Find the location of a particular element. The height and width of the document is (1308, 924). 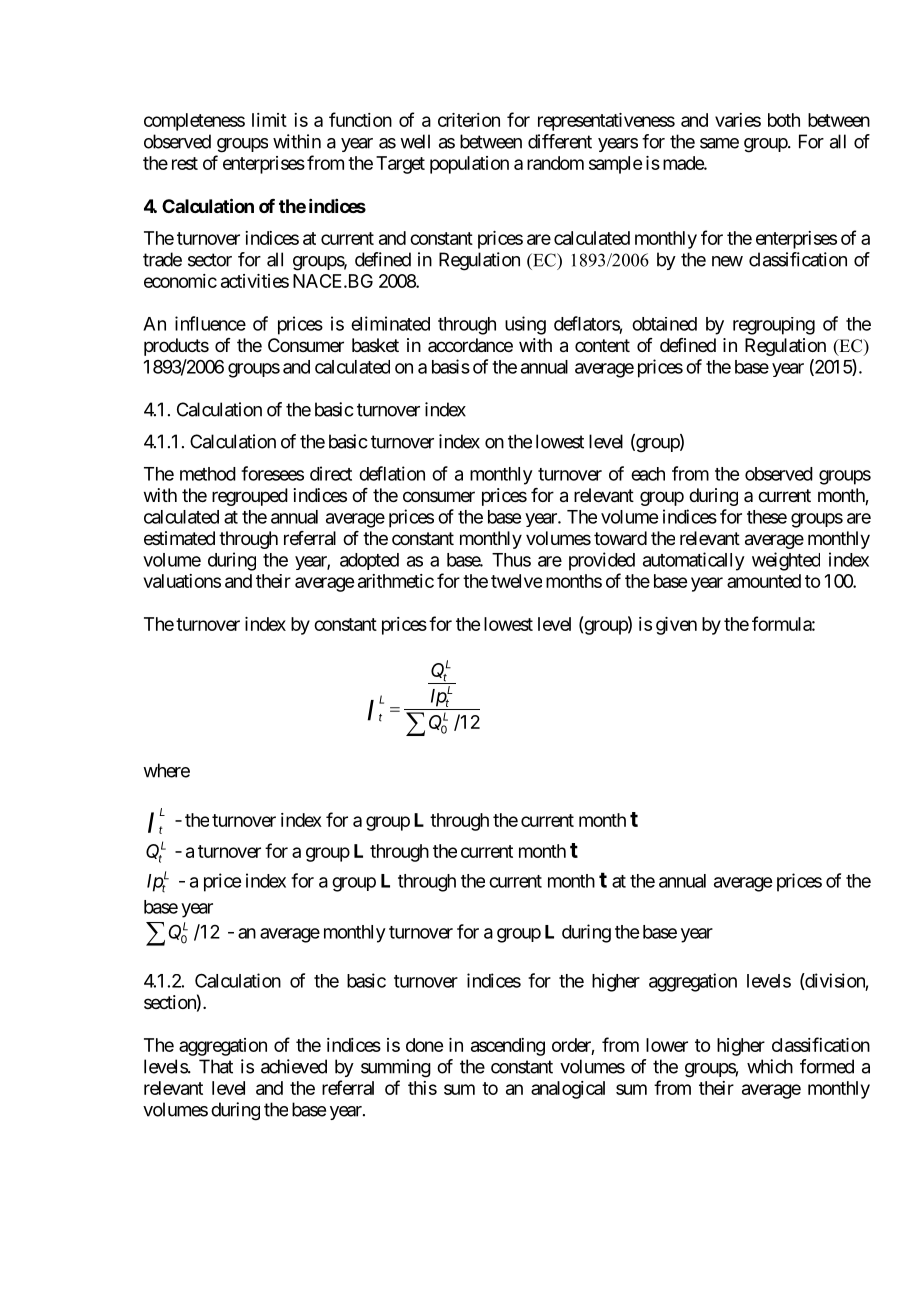

influence is located at coordinates (210, 323).
